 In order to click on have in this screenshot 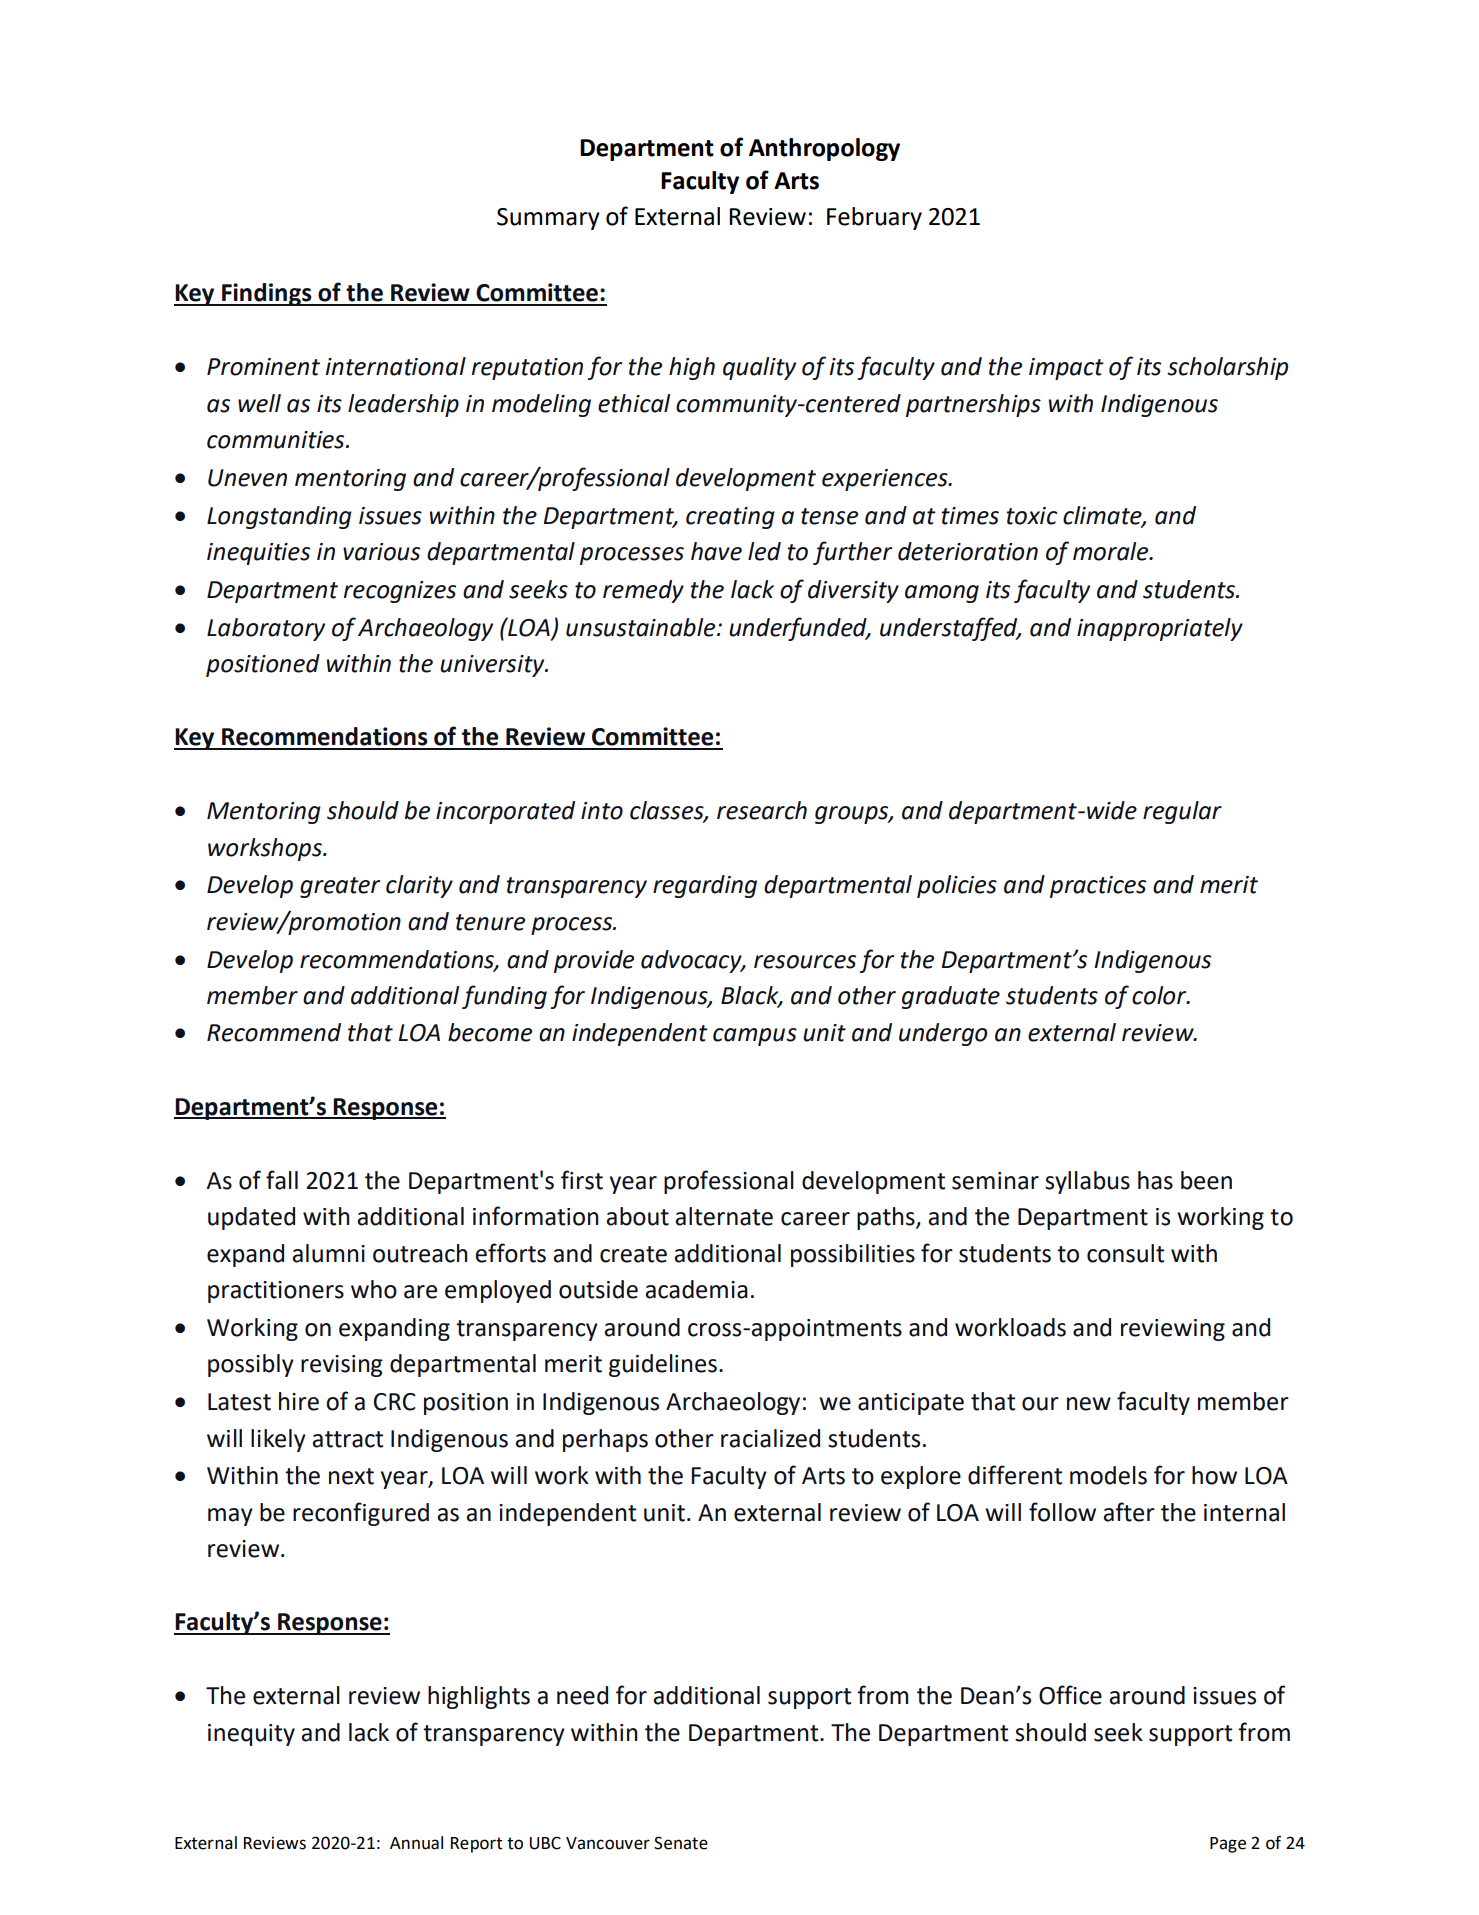, I will do `click(716, 551)`.
